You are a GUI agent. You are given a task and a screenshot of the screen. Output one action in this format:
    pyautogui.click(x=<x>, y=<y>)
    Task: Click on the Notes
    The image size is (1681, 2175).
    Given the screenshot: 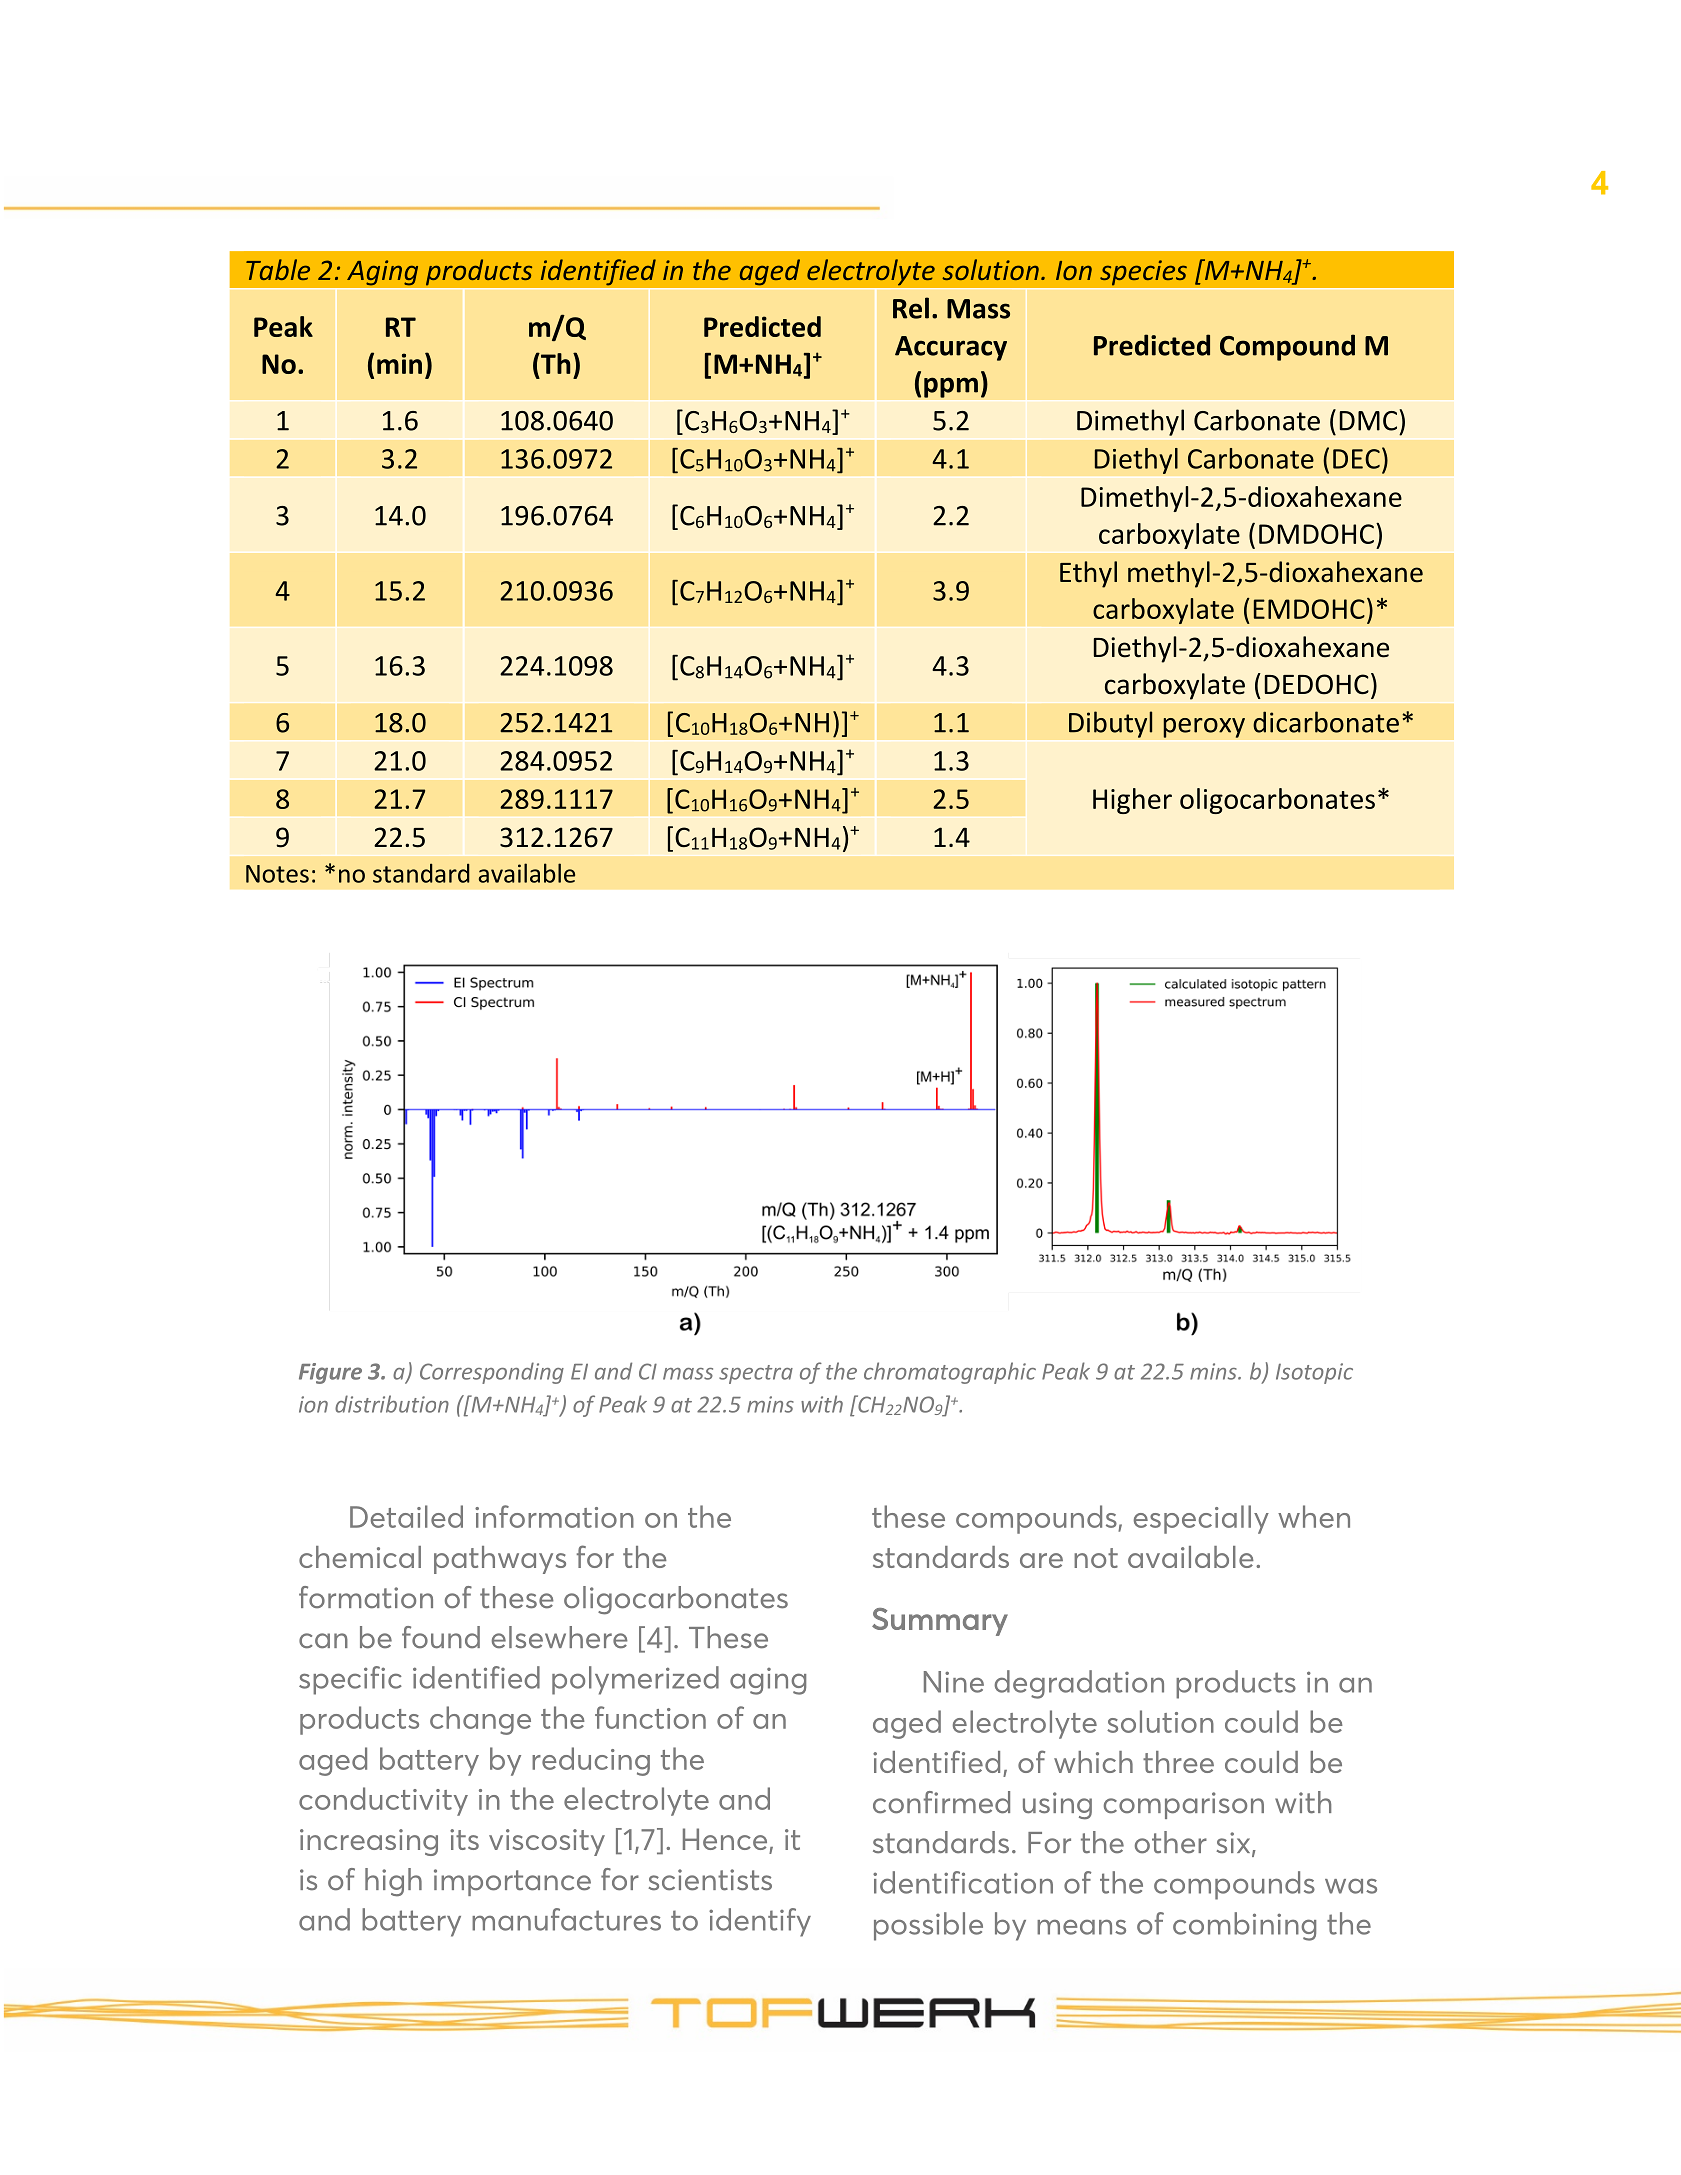 What is the action you would take?
    pyautogui.click(x=277, y=874)
